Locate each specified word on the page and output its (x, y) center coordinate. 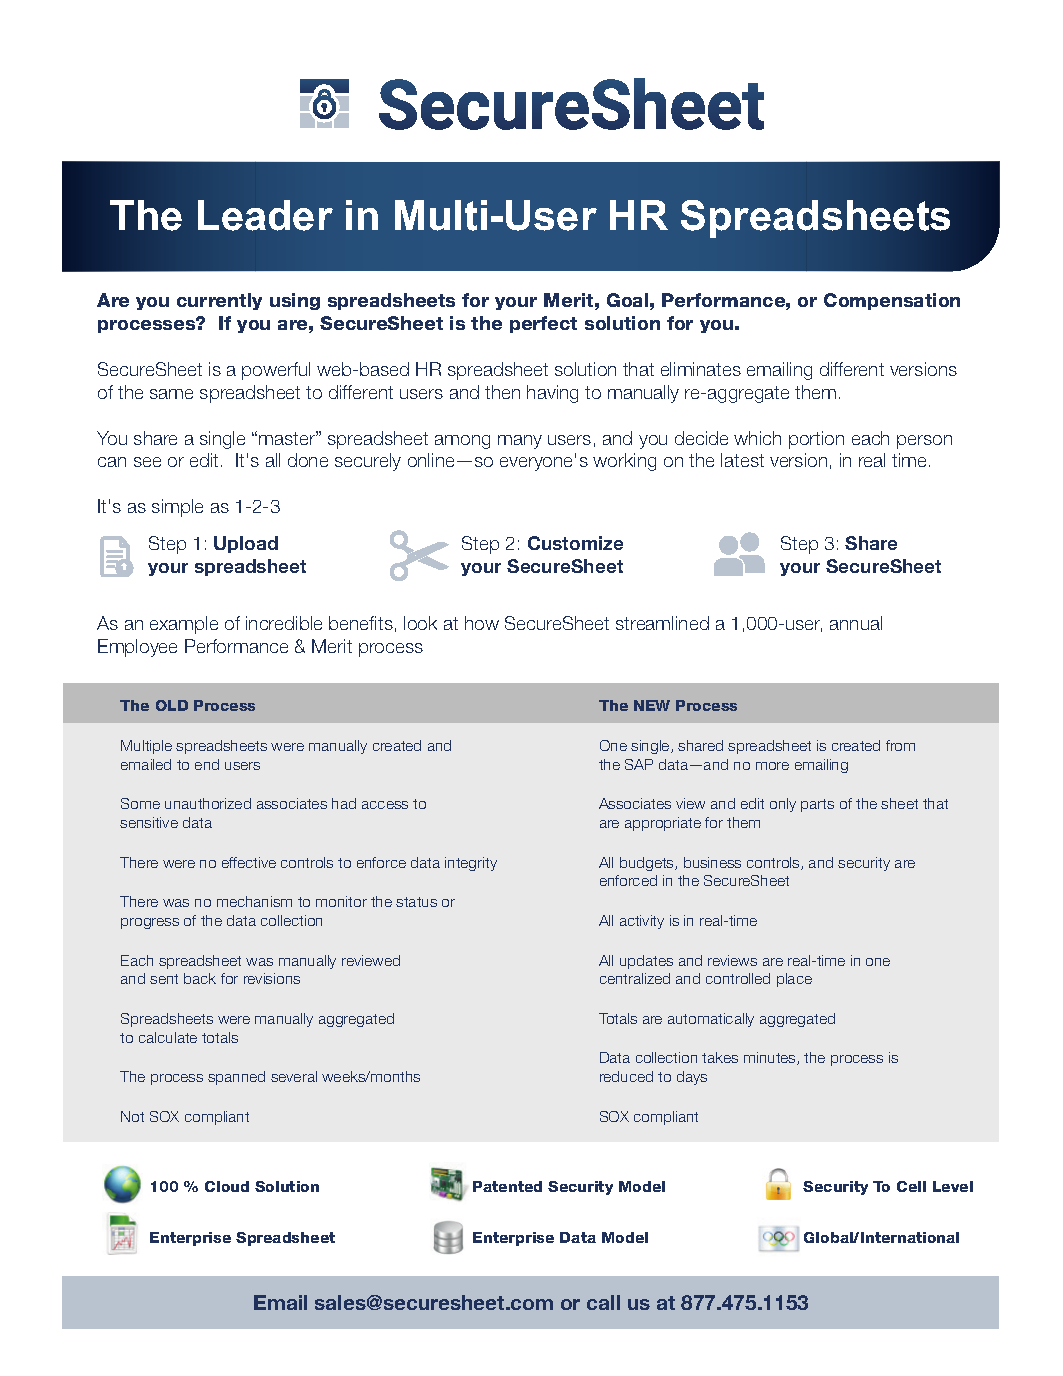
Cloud (227, 1186)
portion (816, 440)
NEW (652, 705)
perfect (543, 324)
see (147, 462)
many (520, 442)
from (900, 745)
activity (642, 922)
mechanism (254, 901)
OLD (172, 705)
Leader (265, 215)
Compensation (892, 301)
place (794, 980)
